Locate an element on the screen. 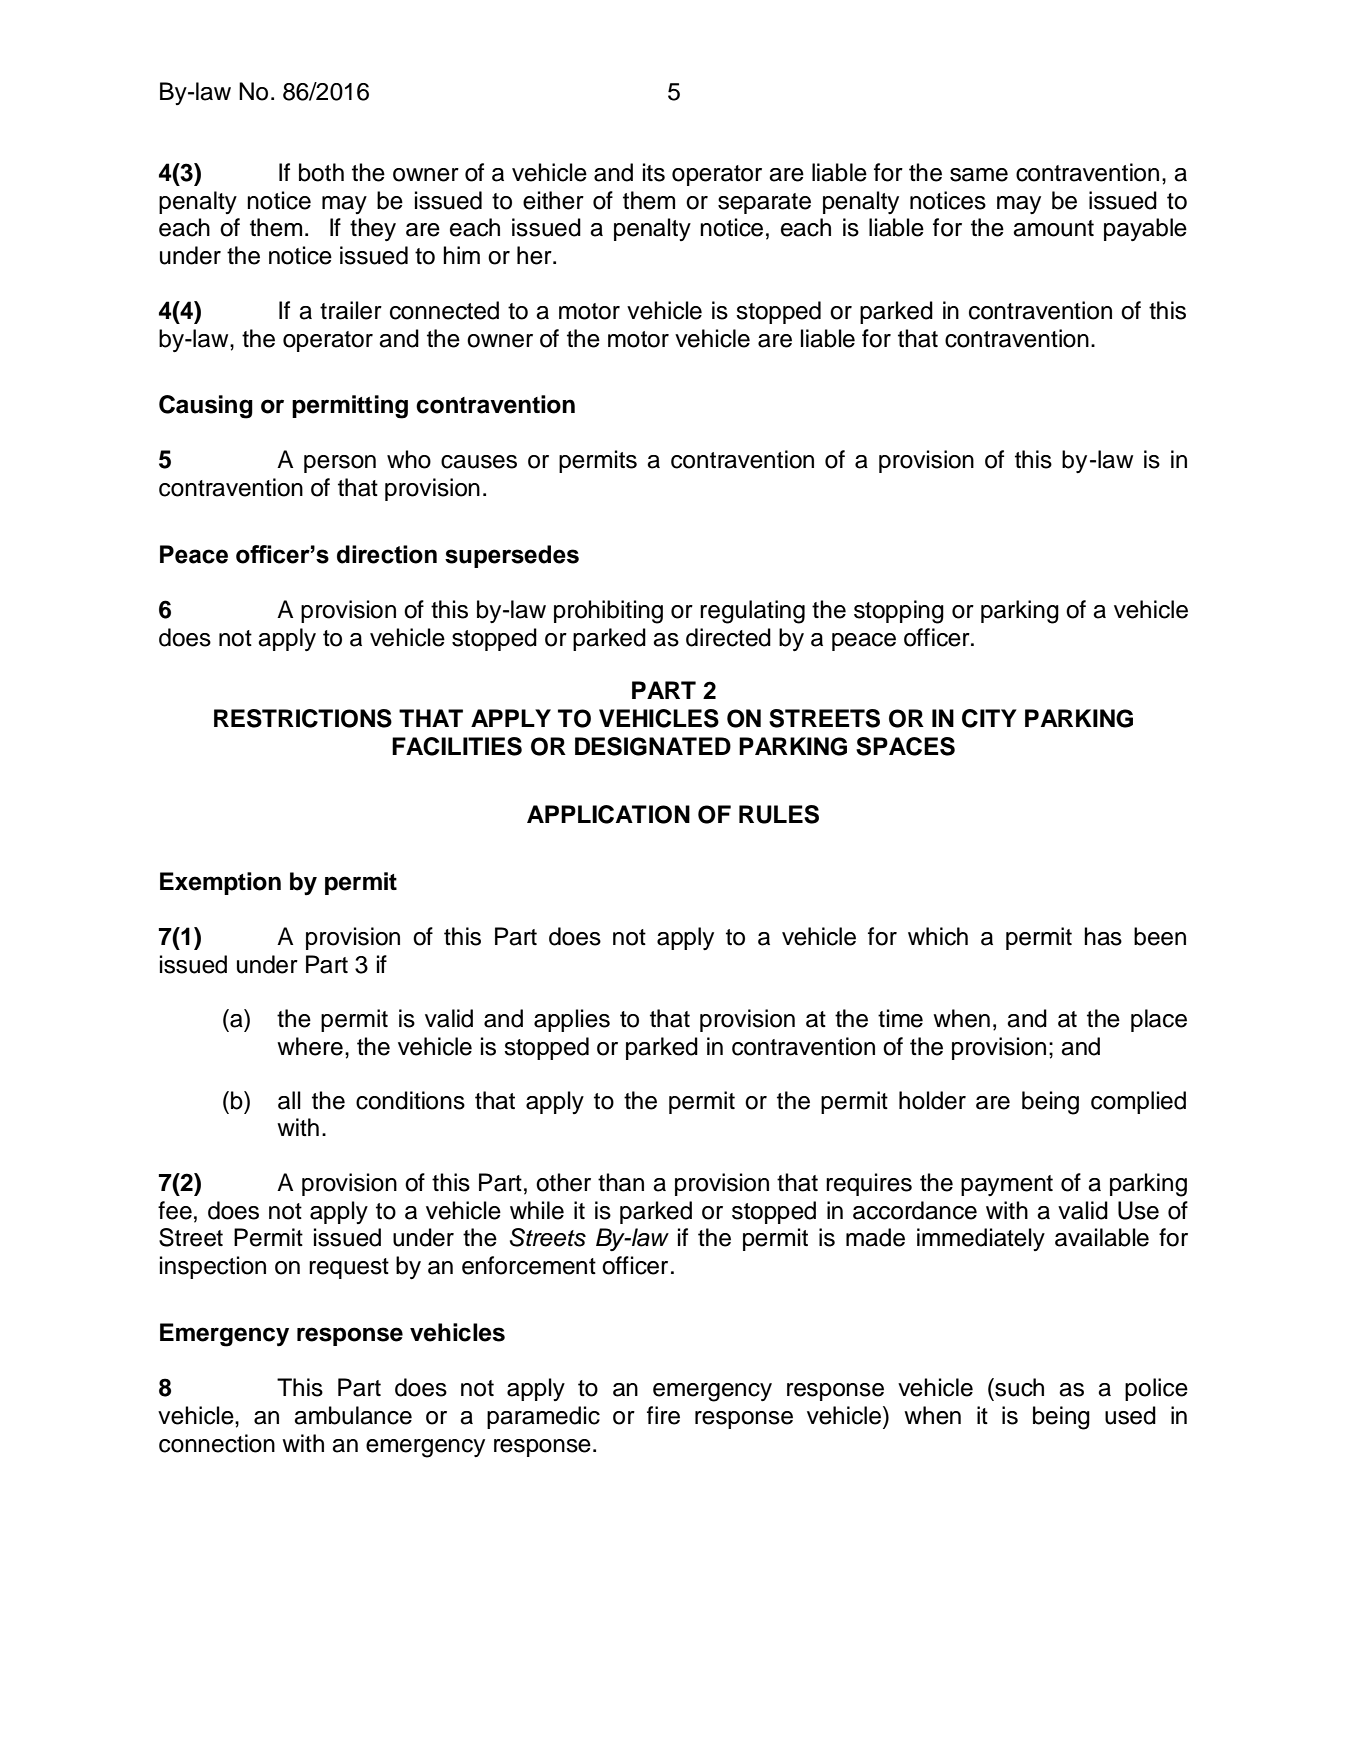  stopping is located at coordinates (899, 612).
